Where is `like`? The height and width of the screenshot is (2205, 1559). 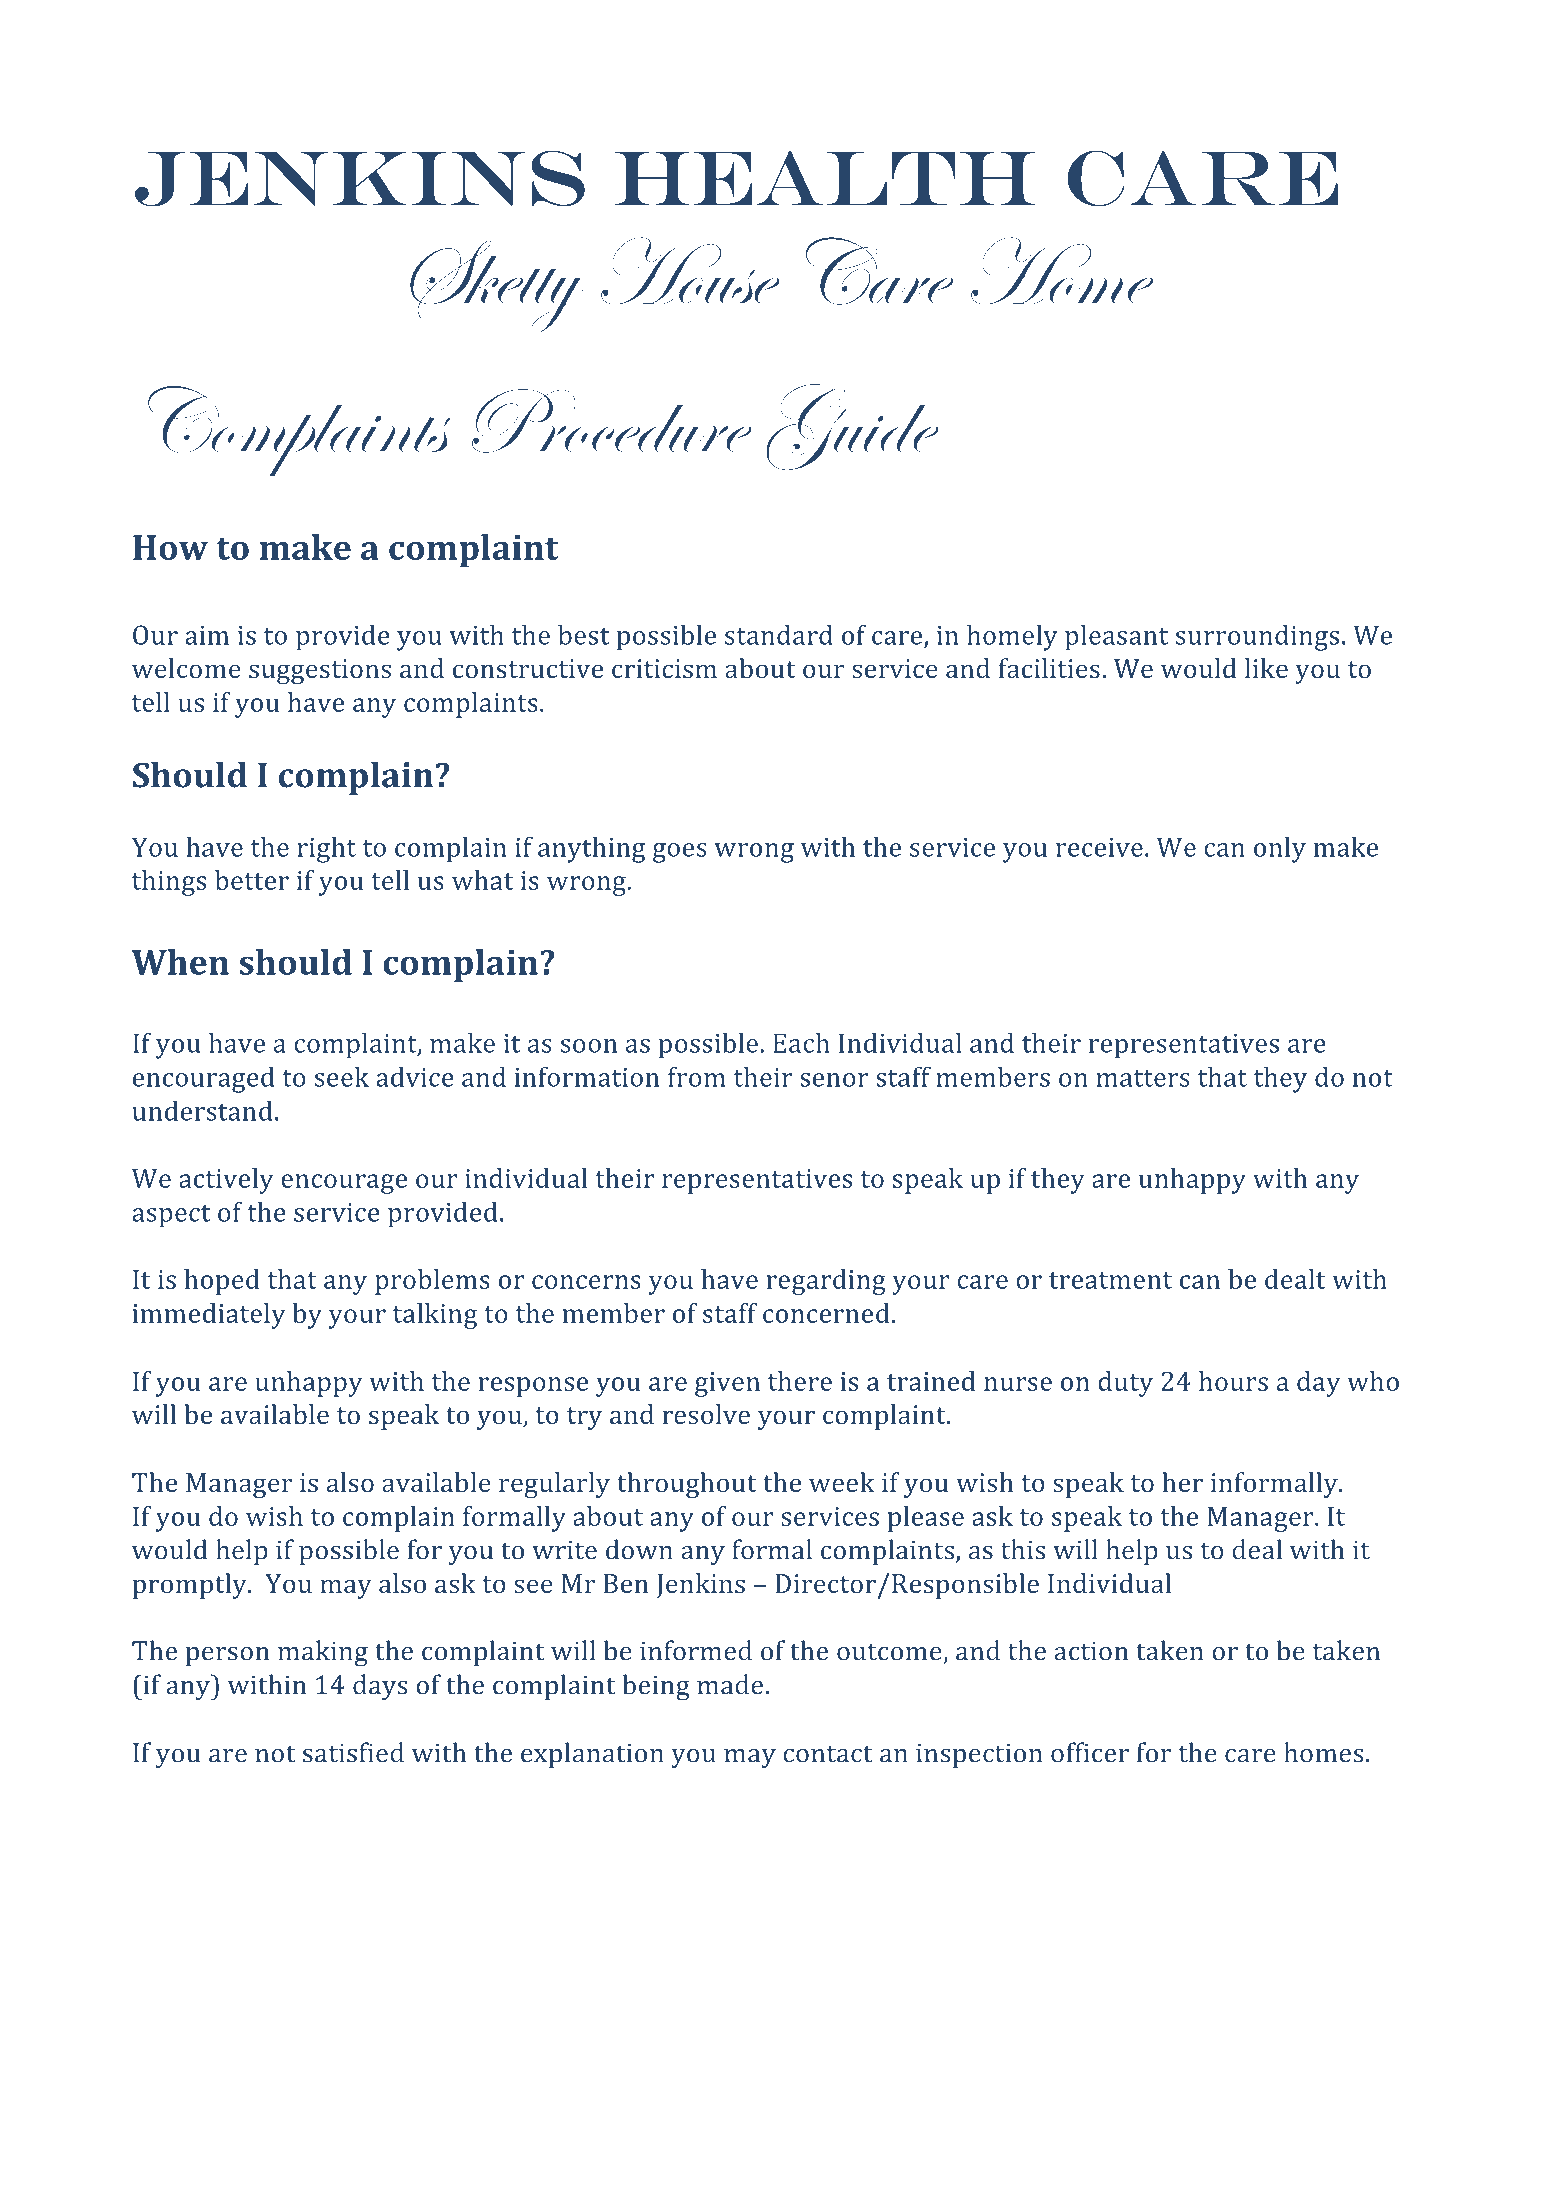 like is located at coordinates (1266, 668).
